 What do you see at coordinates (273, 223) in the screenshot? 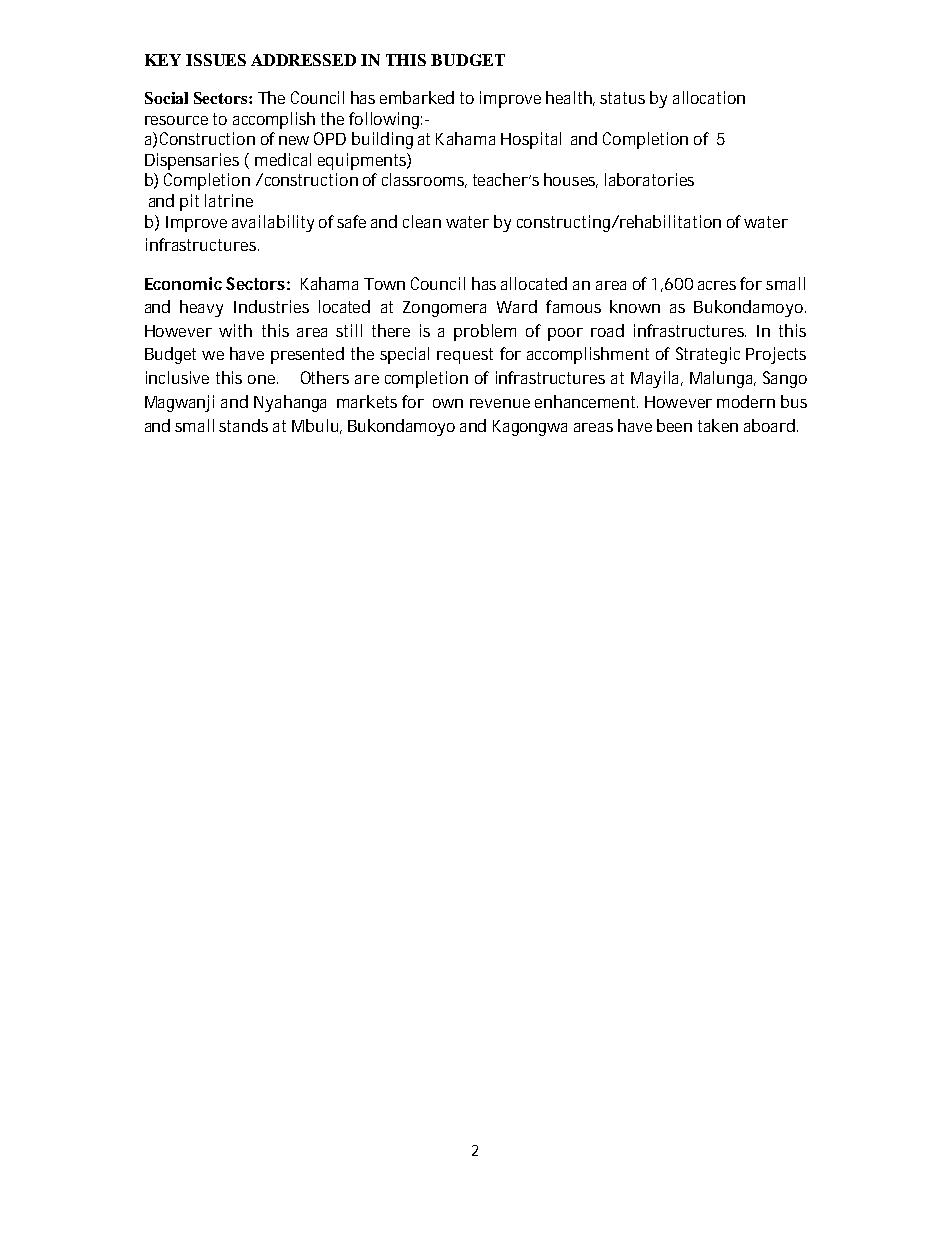
I see `availability` at bounding box center [273, 223].
